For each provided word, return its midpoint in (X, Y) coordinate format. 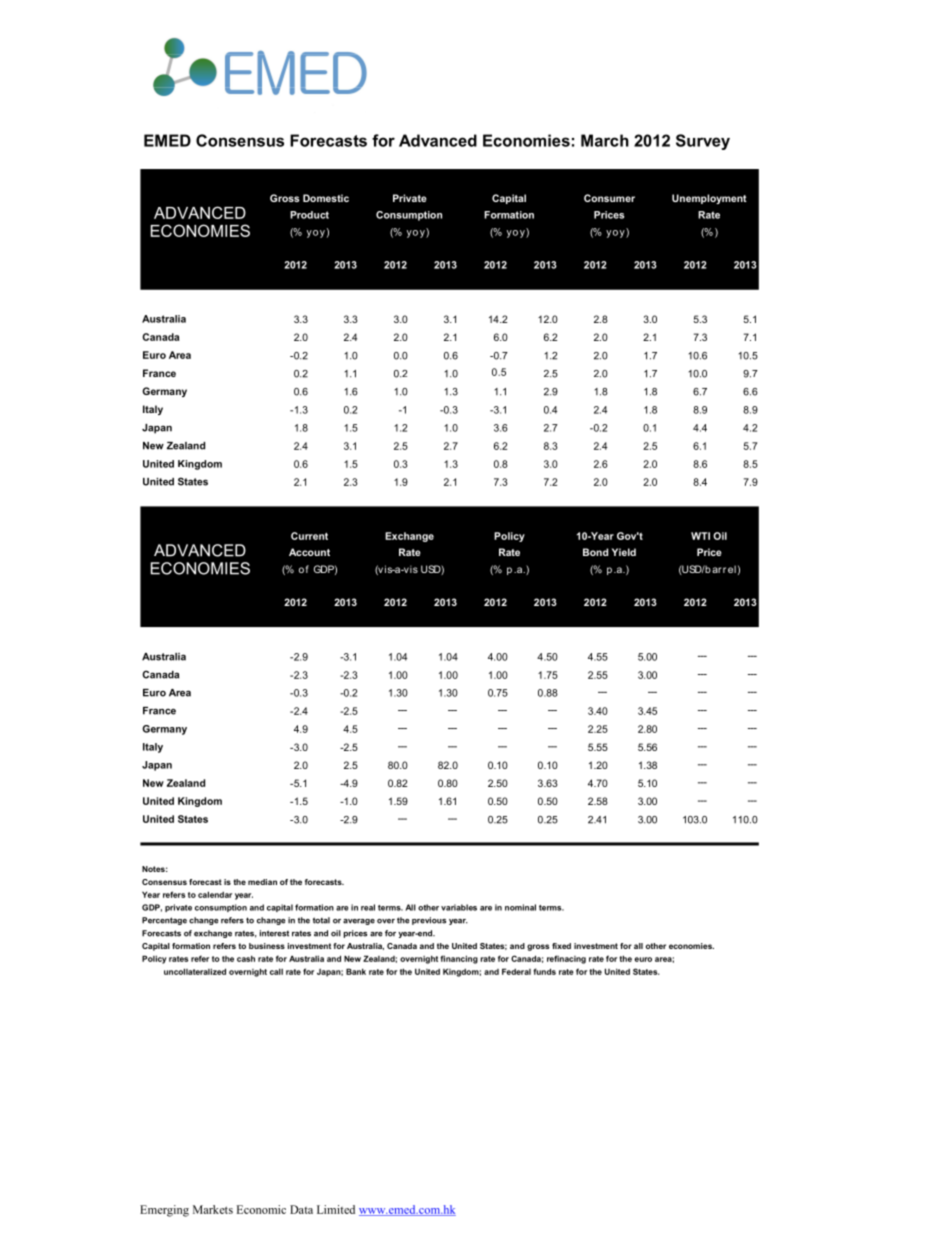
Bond (595, 552)
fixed (561, 946)
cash (246, 958)
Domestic (326, 198)
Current (309, 536)
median (262, 882)
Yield (624, 552)
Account (309, 552)
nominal (520, 907)
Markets (213, 1209)
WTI (700, 536)
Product (309, 215)
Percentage (164, 921)
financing (459, 959)
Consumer (609, 198)
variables (459, 907)
